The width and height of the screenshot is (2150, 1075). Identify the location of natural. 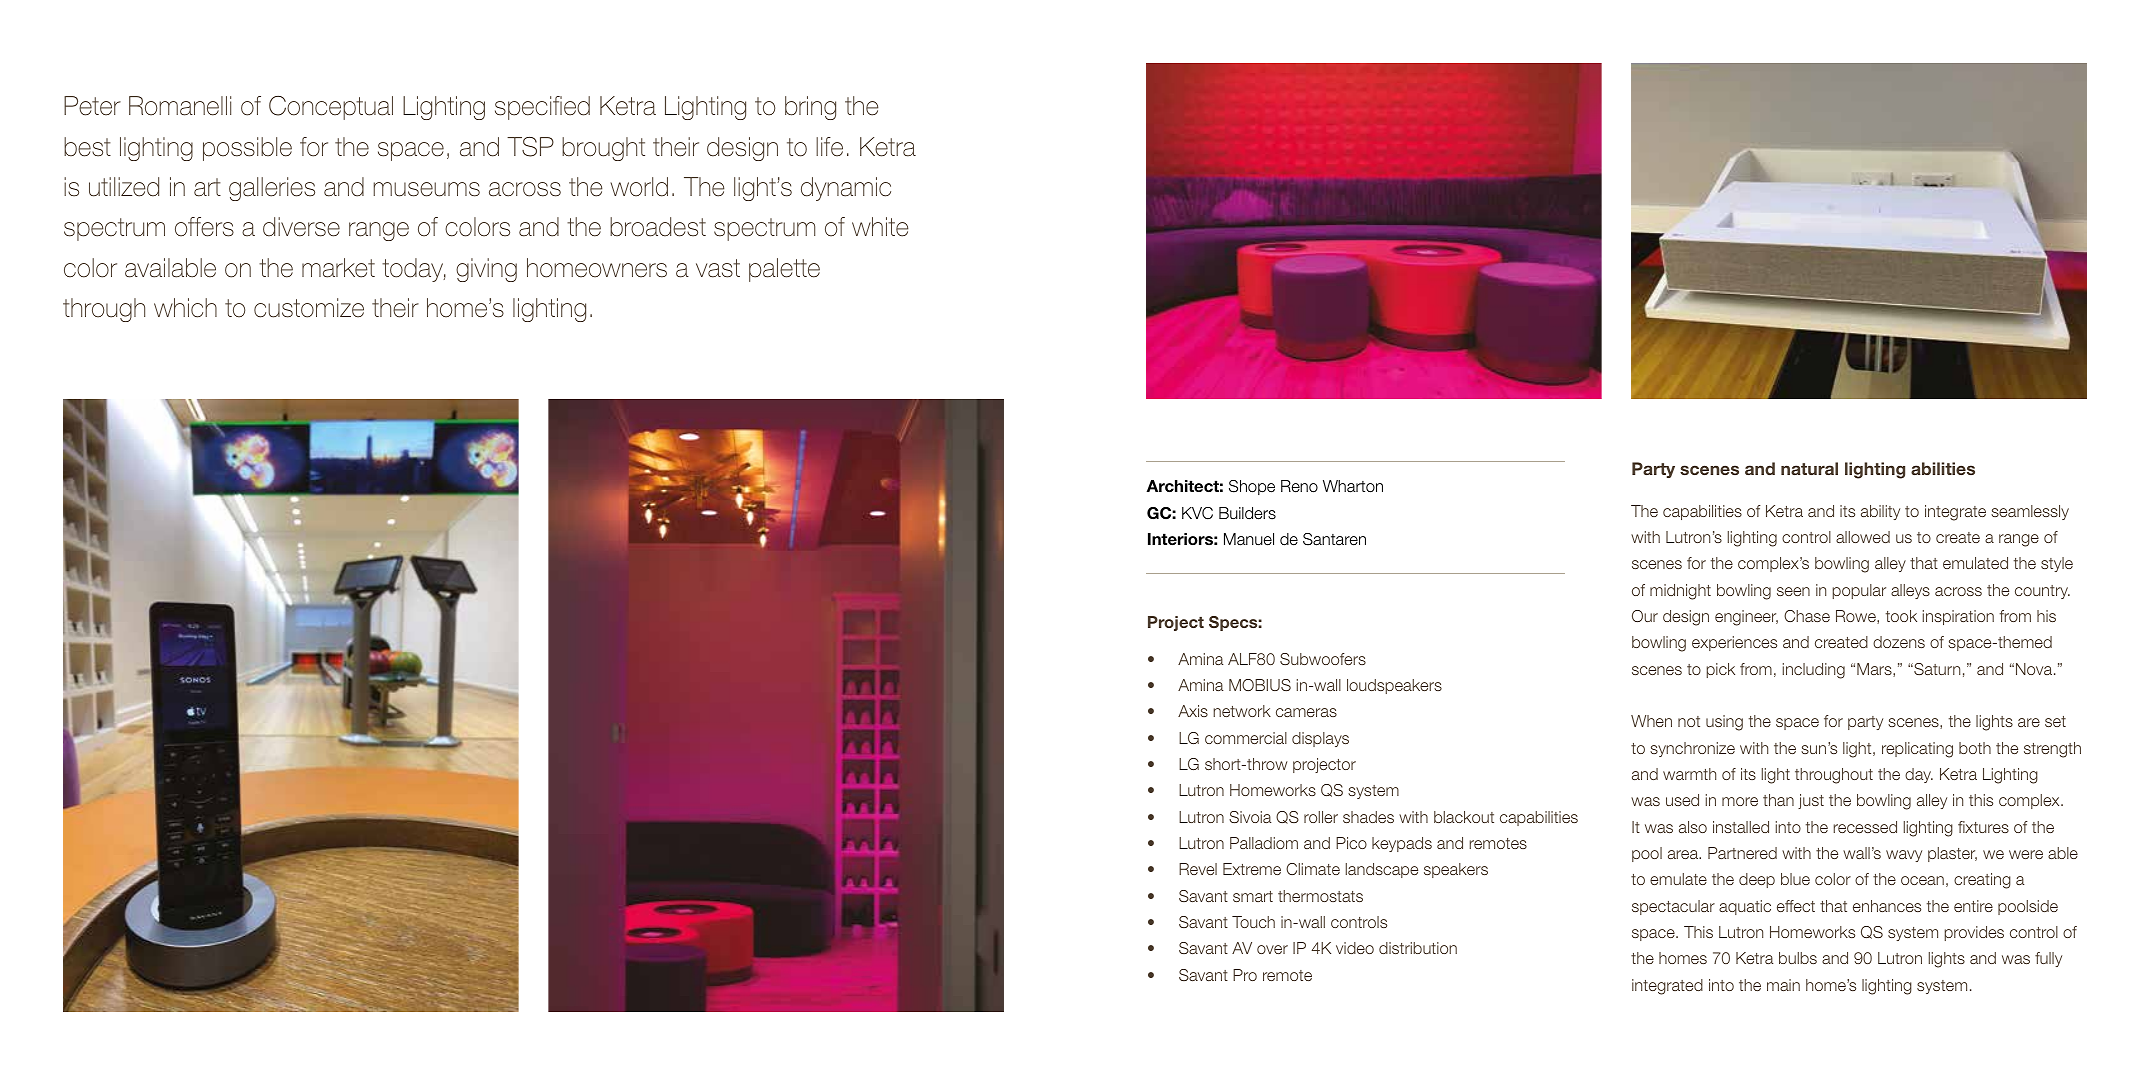
(1809, 468).
